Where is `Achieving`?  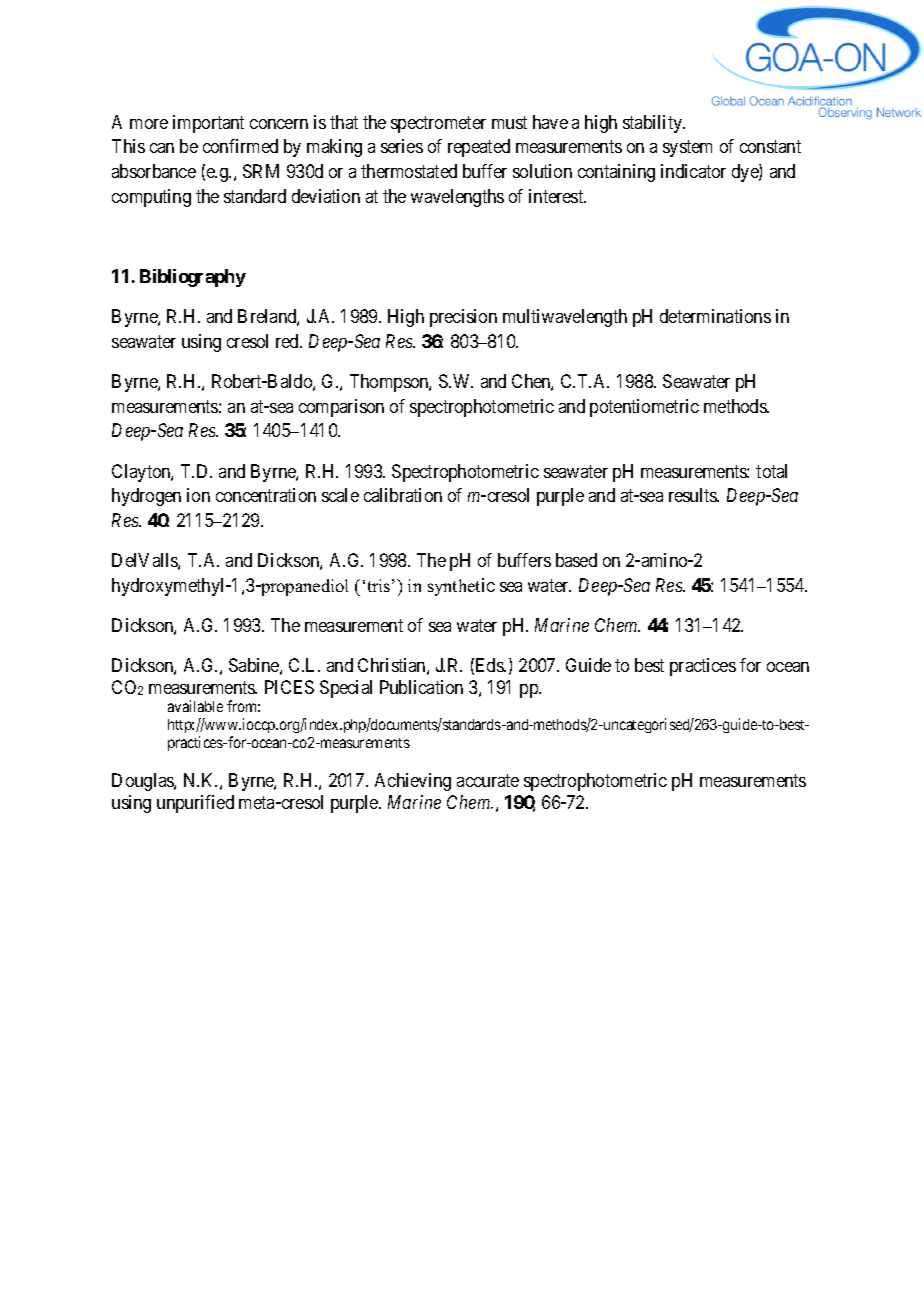
Achieving is located at coordinates (413, 782).
